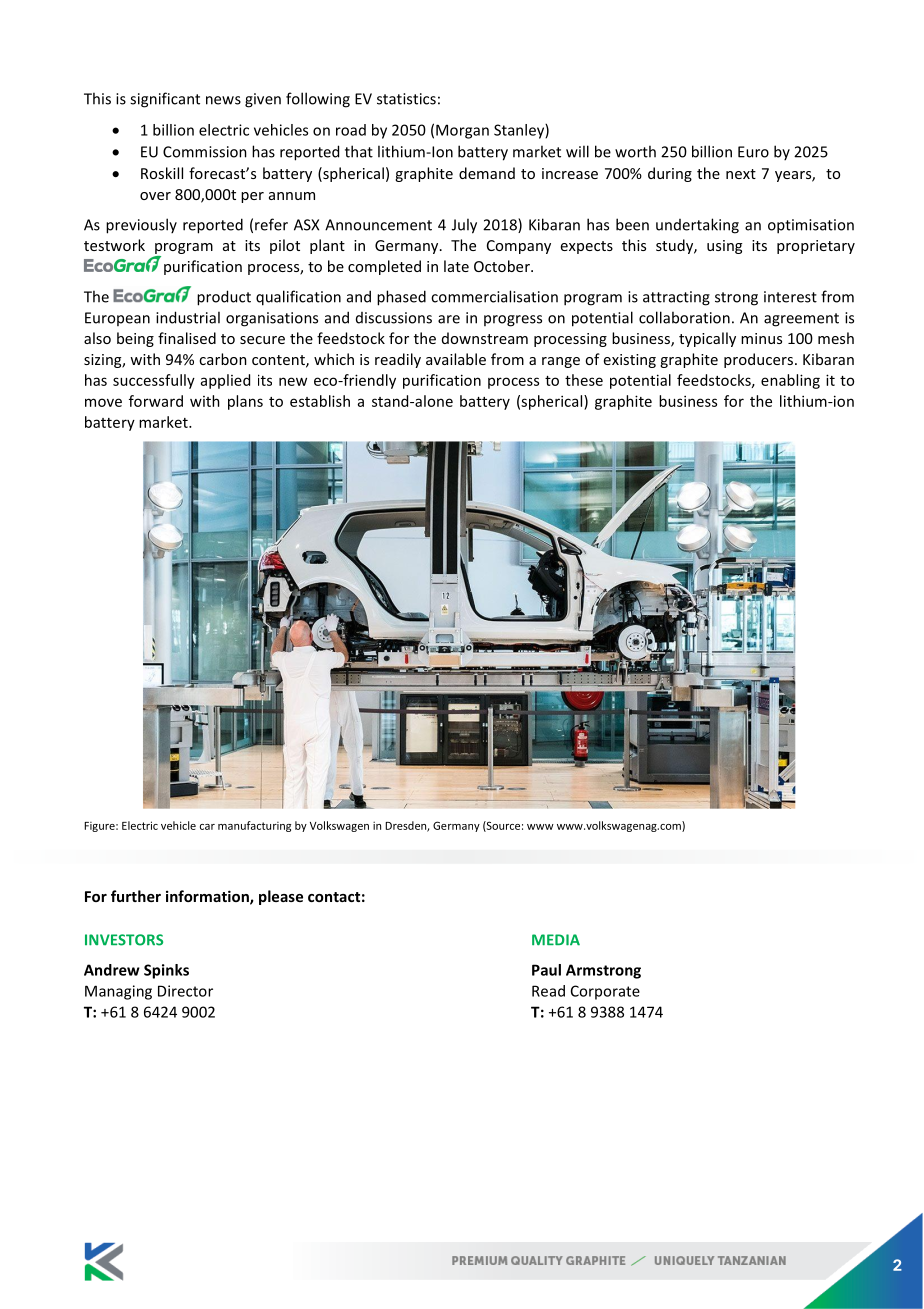 This page has width=924, height=1309. What do you see at coordinates (462, 131) in the page?
I see `Morgan` at bounding box center [462, 131].
